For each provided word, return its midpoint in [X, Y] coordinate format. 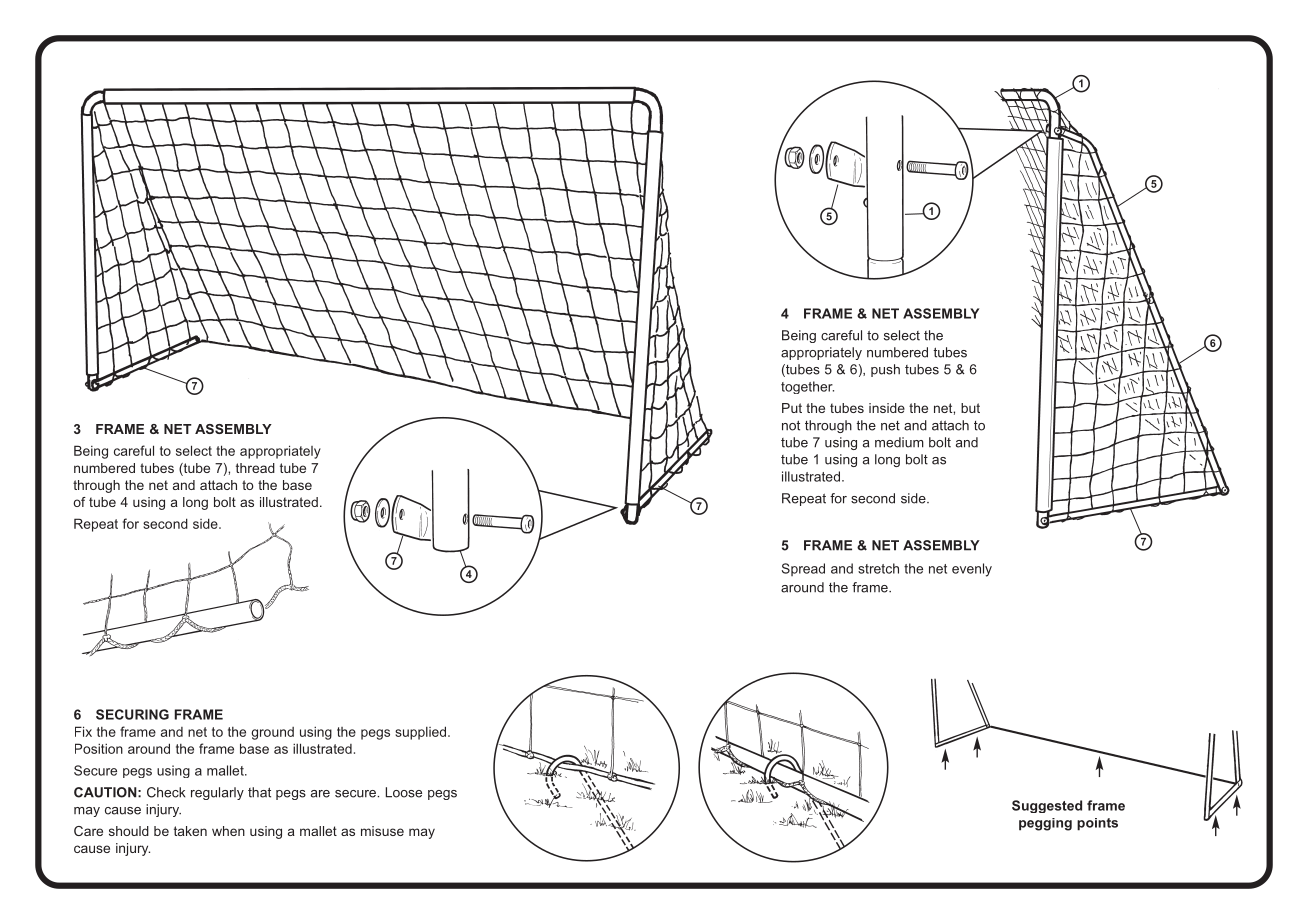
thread [255, 468]
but [970, 408]
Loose [404, 792]
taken [190, 831]
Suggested [1047, 806]
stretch [878, 568]
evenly [972, 570]
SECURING [132, 714]
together [807, 387]
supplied [422, 733]
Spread [803, 569]
